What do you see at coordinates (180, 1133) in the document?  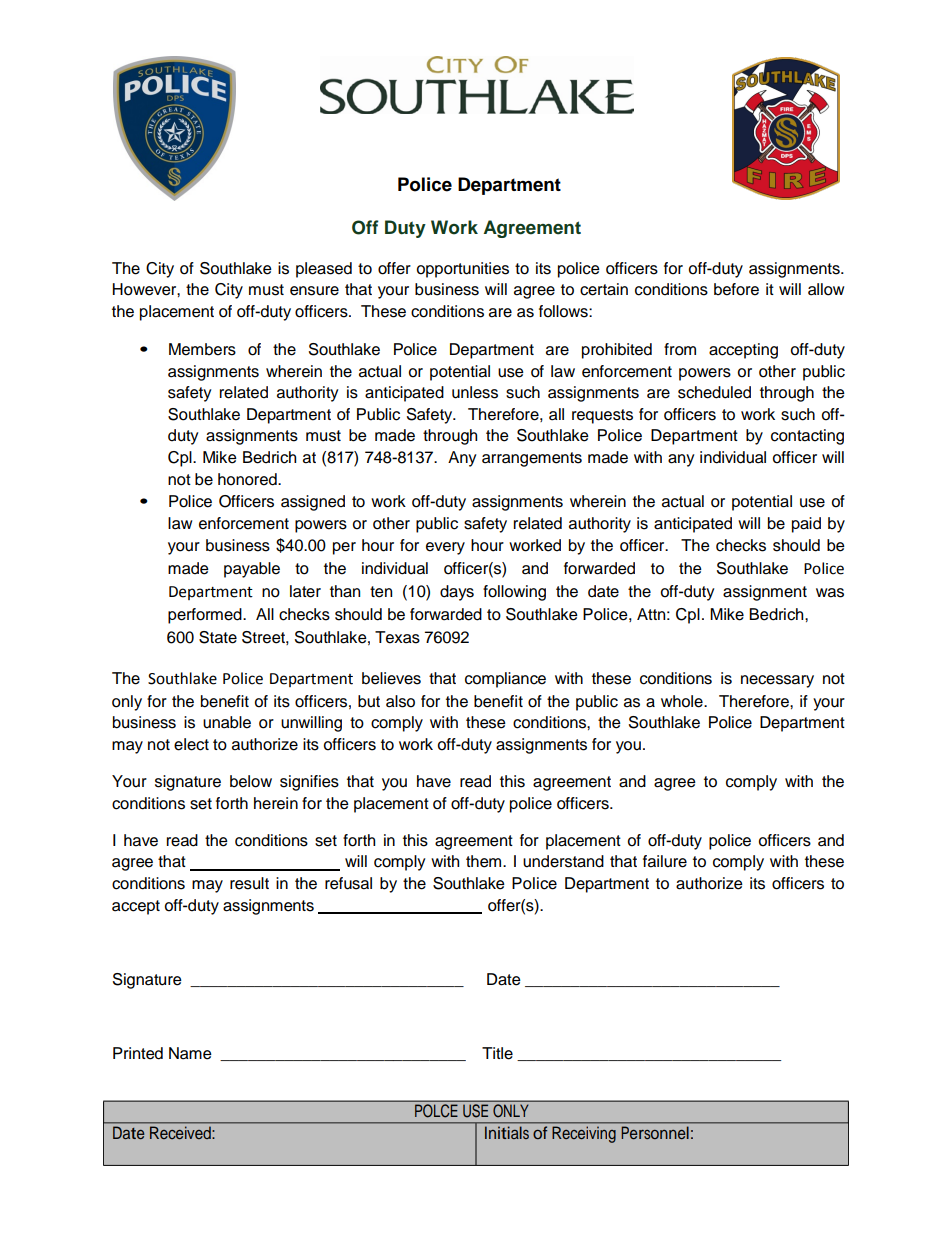 I see `Received` at bounding box center [180, 1133].
